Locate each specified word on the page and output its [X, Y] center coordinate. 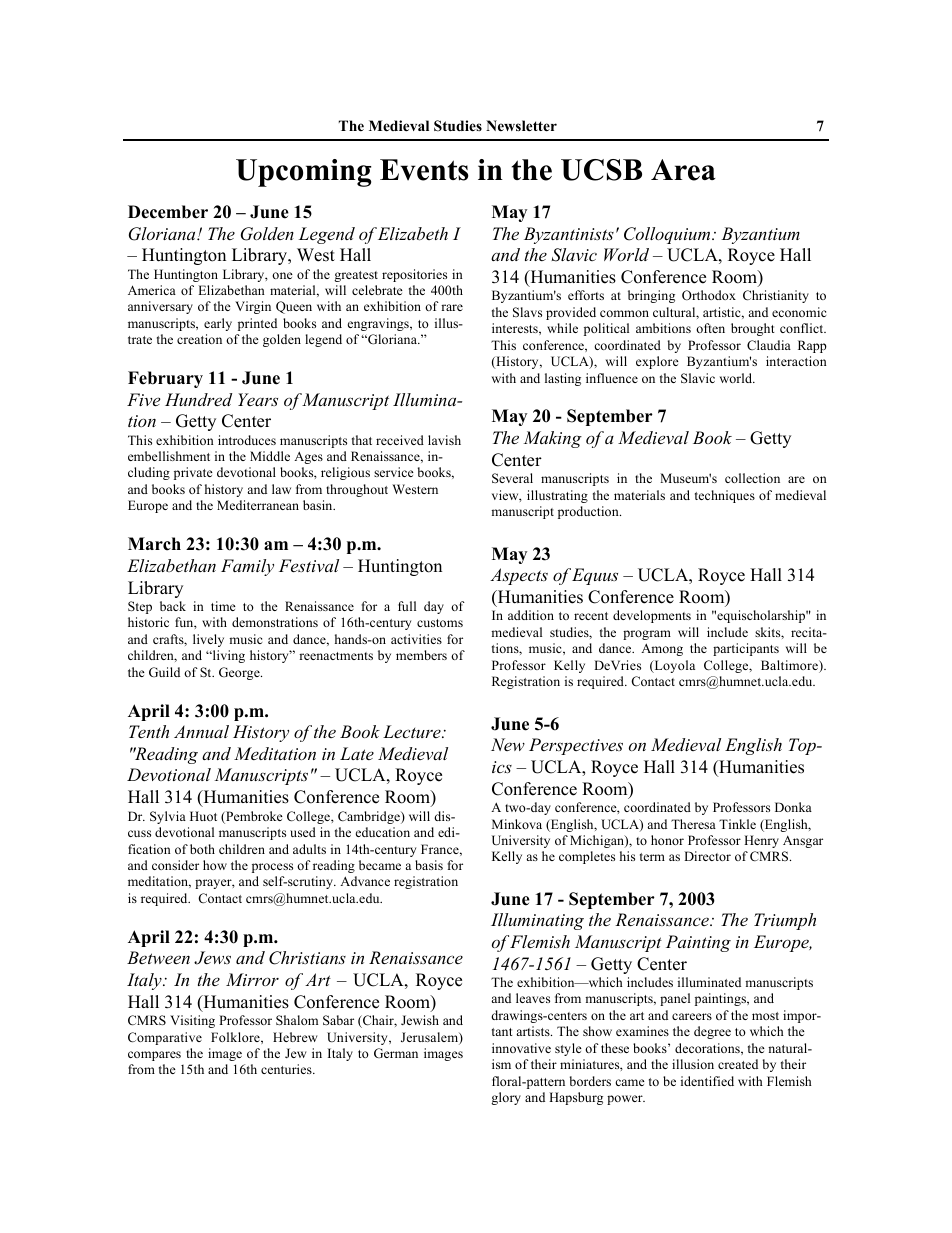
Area [683, 170]
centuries [287, 1069]
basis [429, 865]
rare [452, 307]
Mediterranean [258, 505]
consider [175, 865]
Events [424, 170]
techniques [725, 496]
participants [746, 649]
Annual [201, 731]
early [218, 324]
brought [753, 329]
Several [512, 478]
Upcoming [303, 173]
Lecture [413, 731]
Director [707, 856]
